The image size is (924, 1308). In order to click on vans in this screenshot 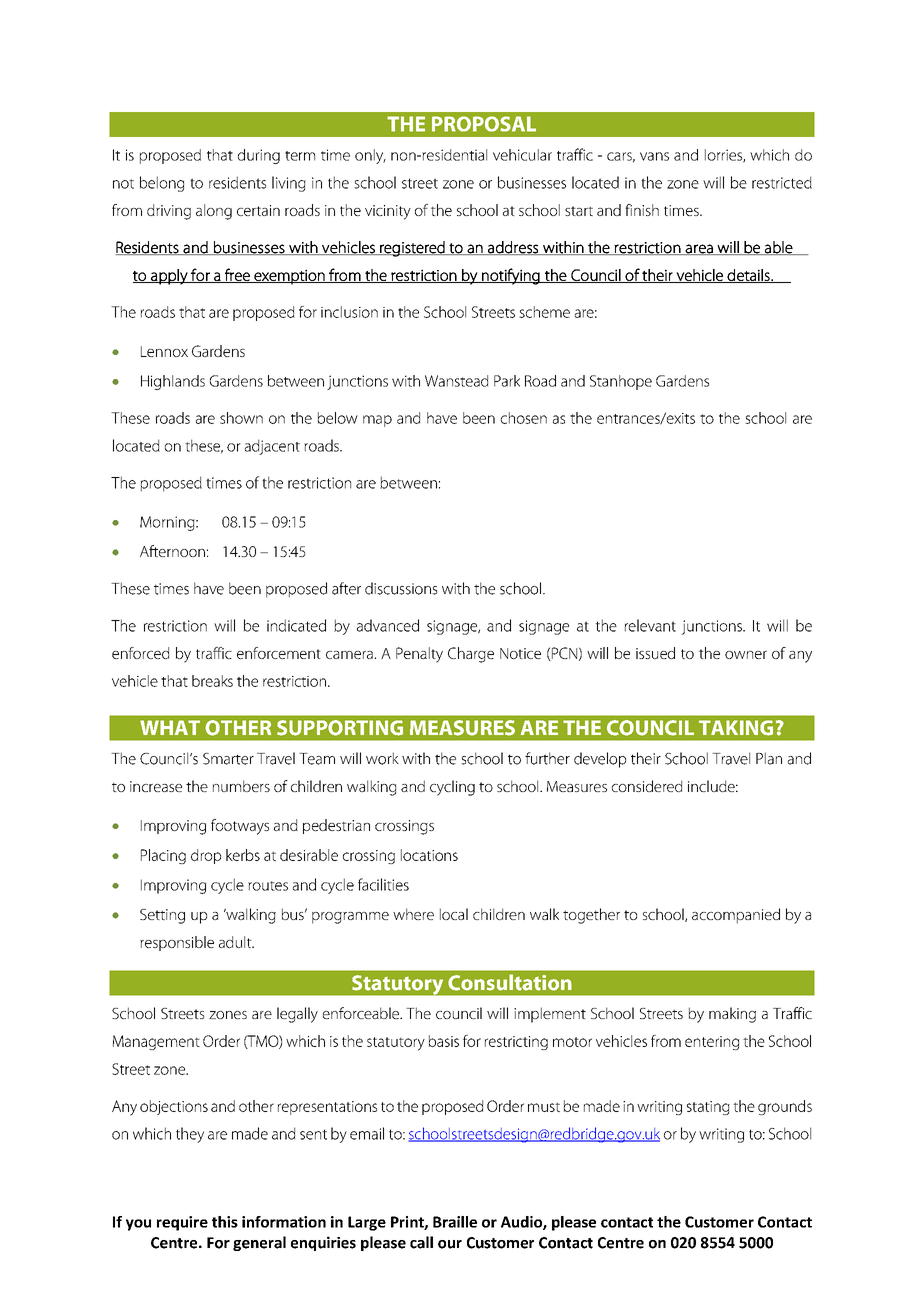, I will do `click(654, 156)`.
